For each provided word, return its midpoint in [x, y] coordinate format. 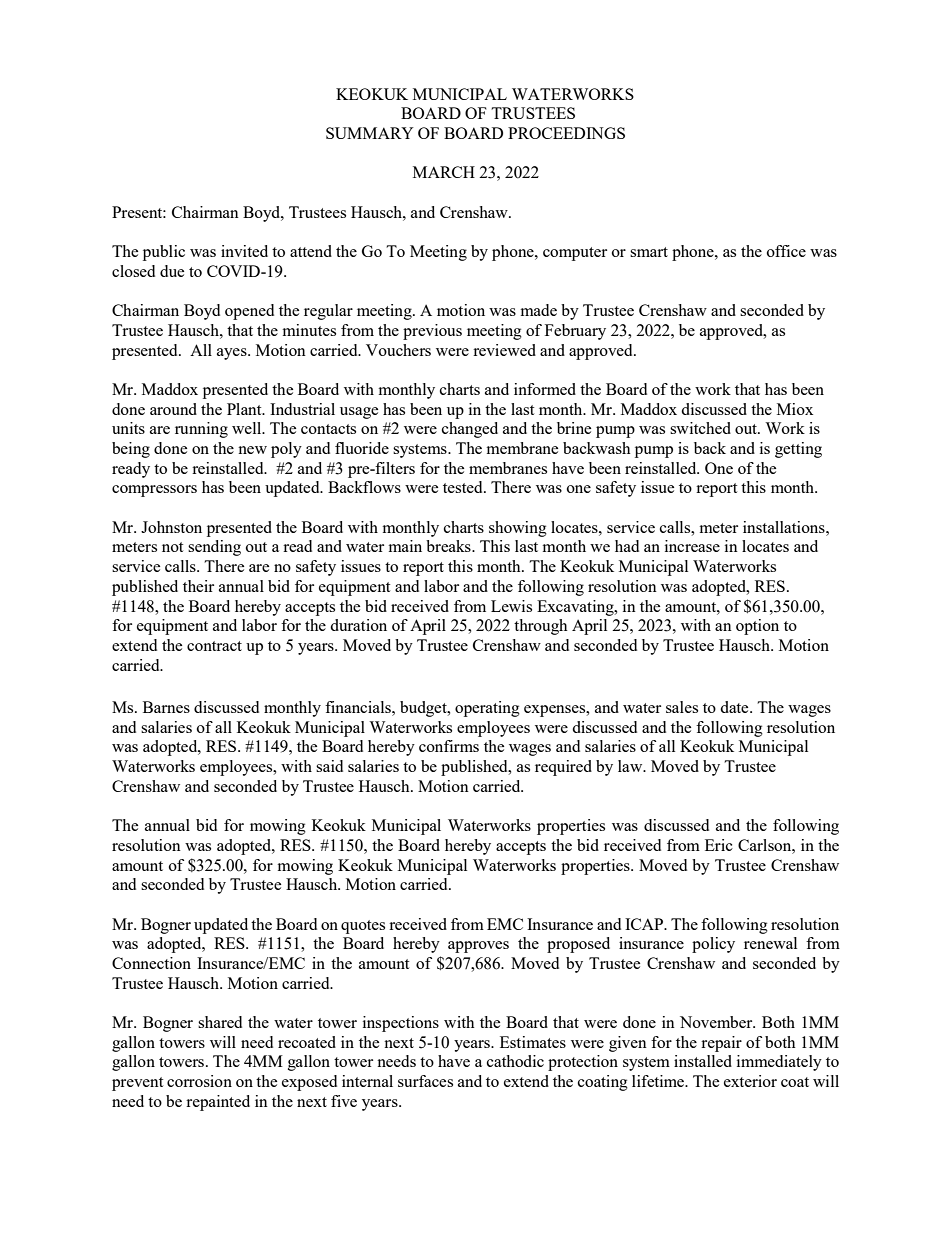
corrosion [199, 1081]
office [786, 251]
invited [244, 251]
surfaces [425, 1081]
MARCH [444, 172]
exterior [750, 1081]
